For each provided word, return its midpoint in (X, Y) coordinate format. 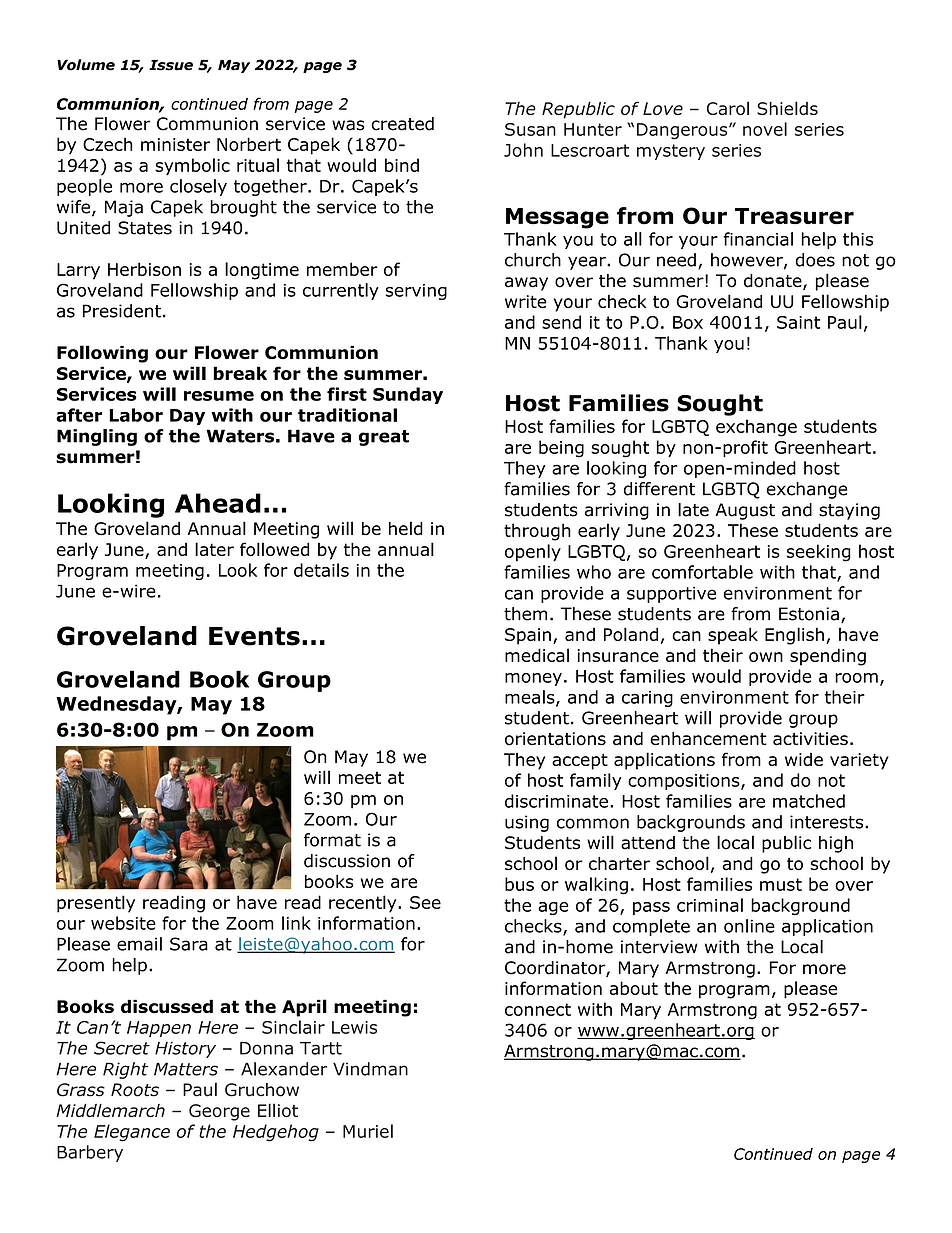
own (766, 657)
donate (774, 282)
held (406, 528)
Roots (135, 1090)
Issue (171, 65)
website (123, 923)
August (745, 511)
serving (416, 292)
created (402, 124)
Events (254, 636)
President (122, 311)
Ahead (218, 503)
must (781, 884)
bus (519, 884)
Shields (787, 108)
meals (531, 698)
